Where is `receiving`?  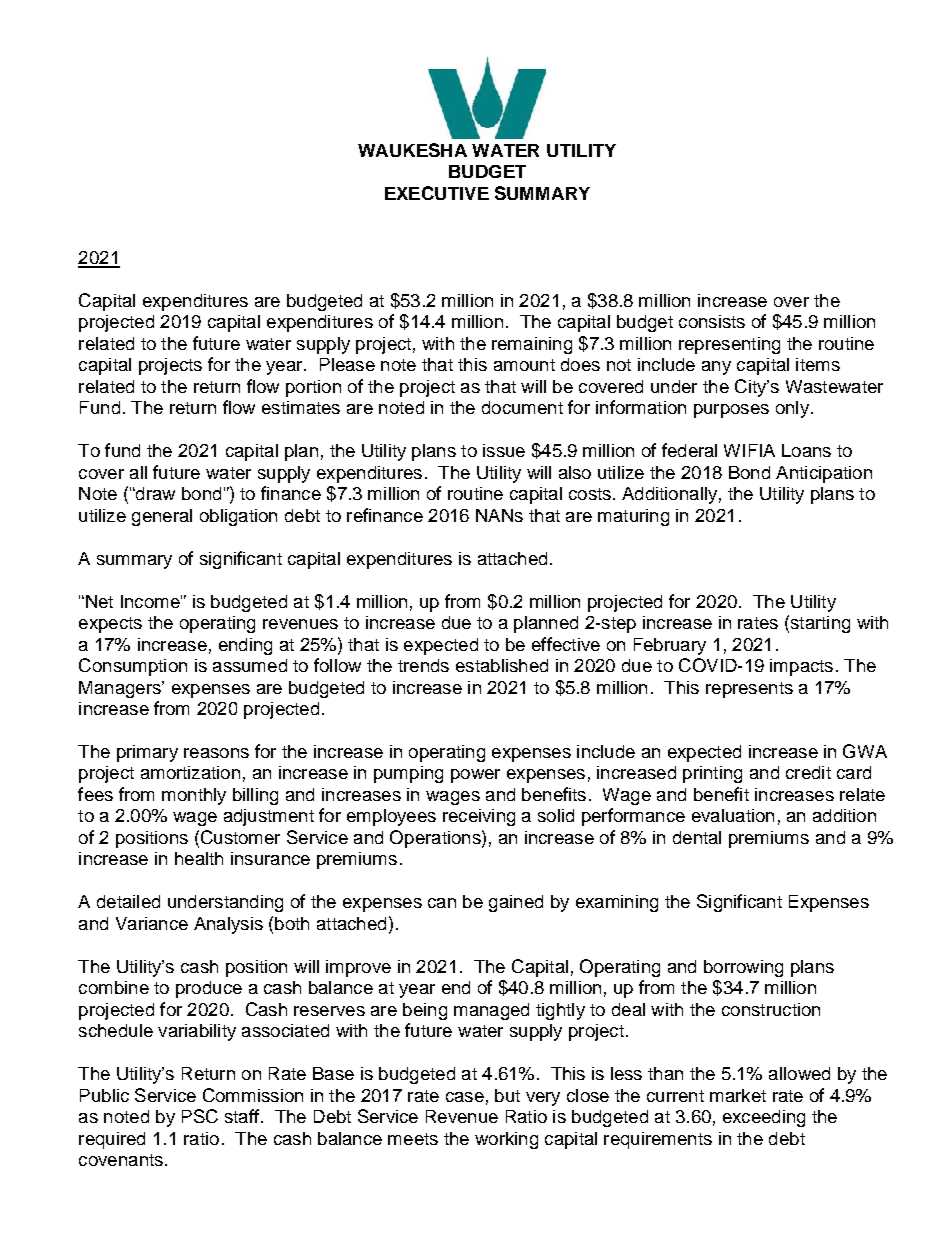 receiving is located at coordinates (479, 817).
